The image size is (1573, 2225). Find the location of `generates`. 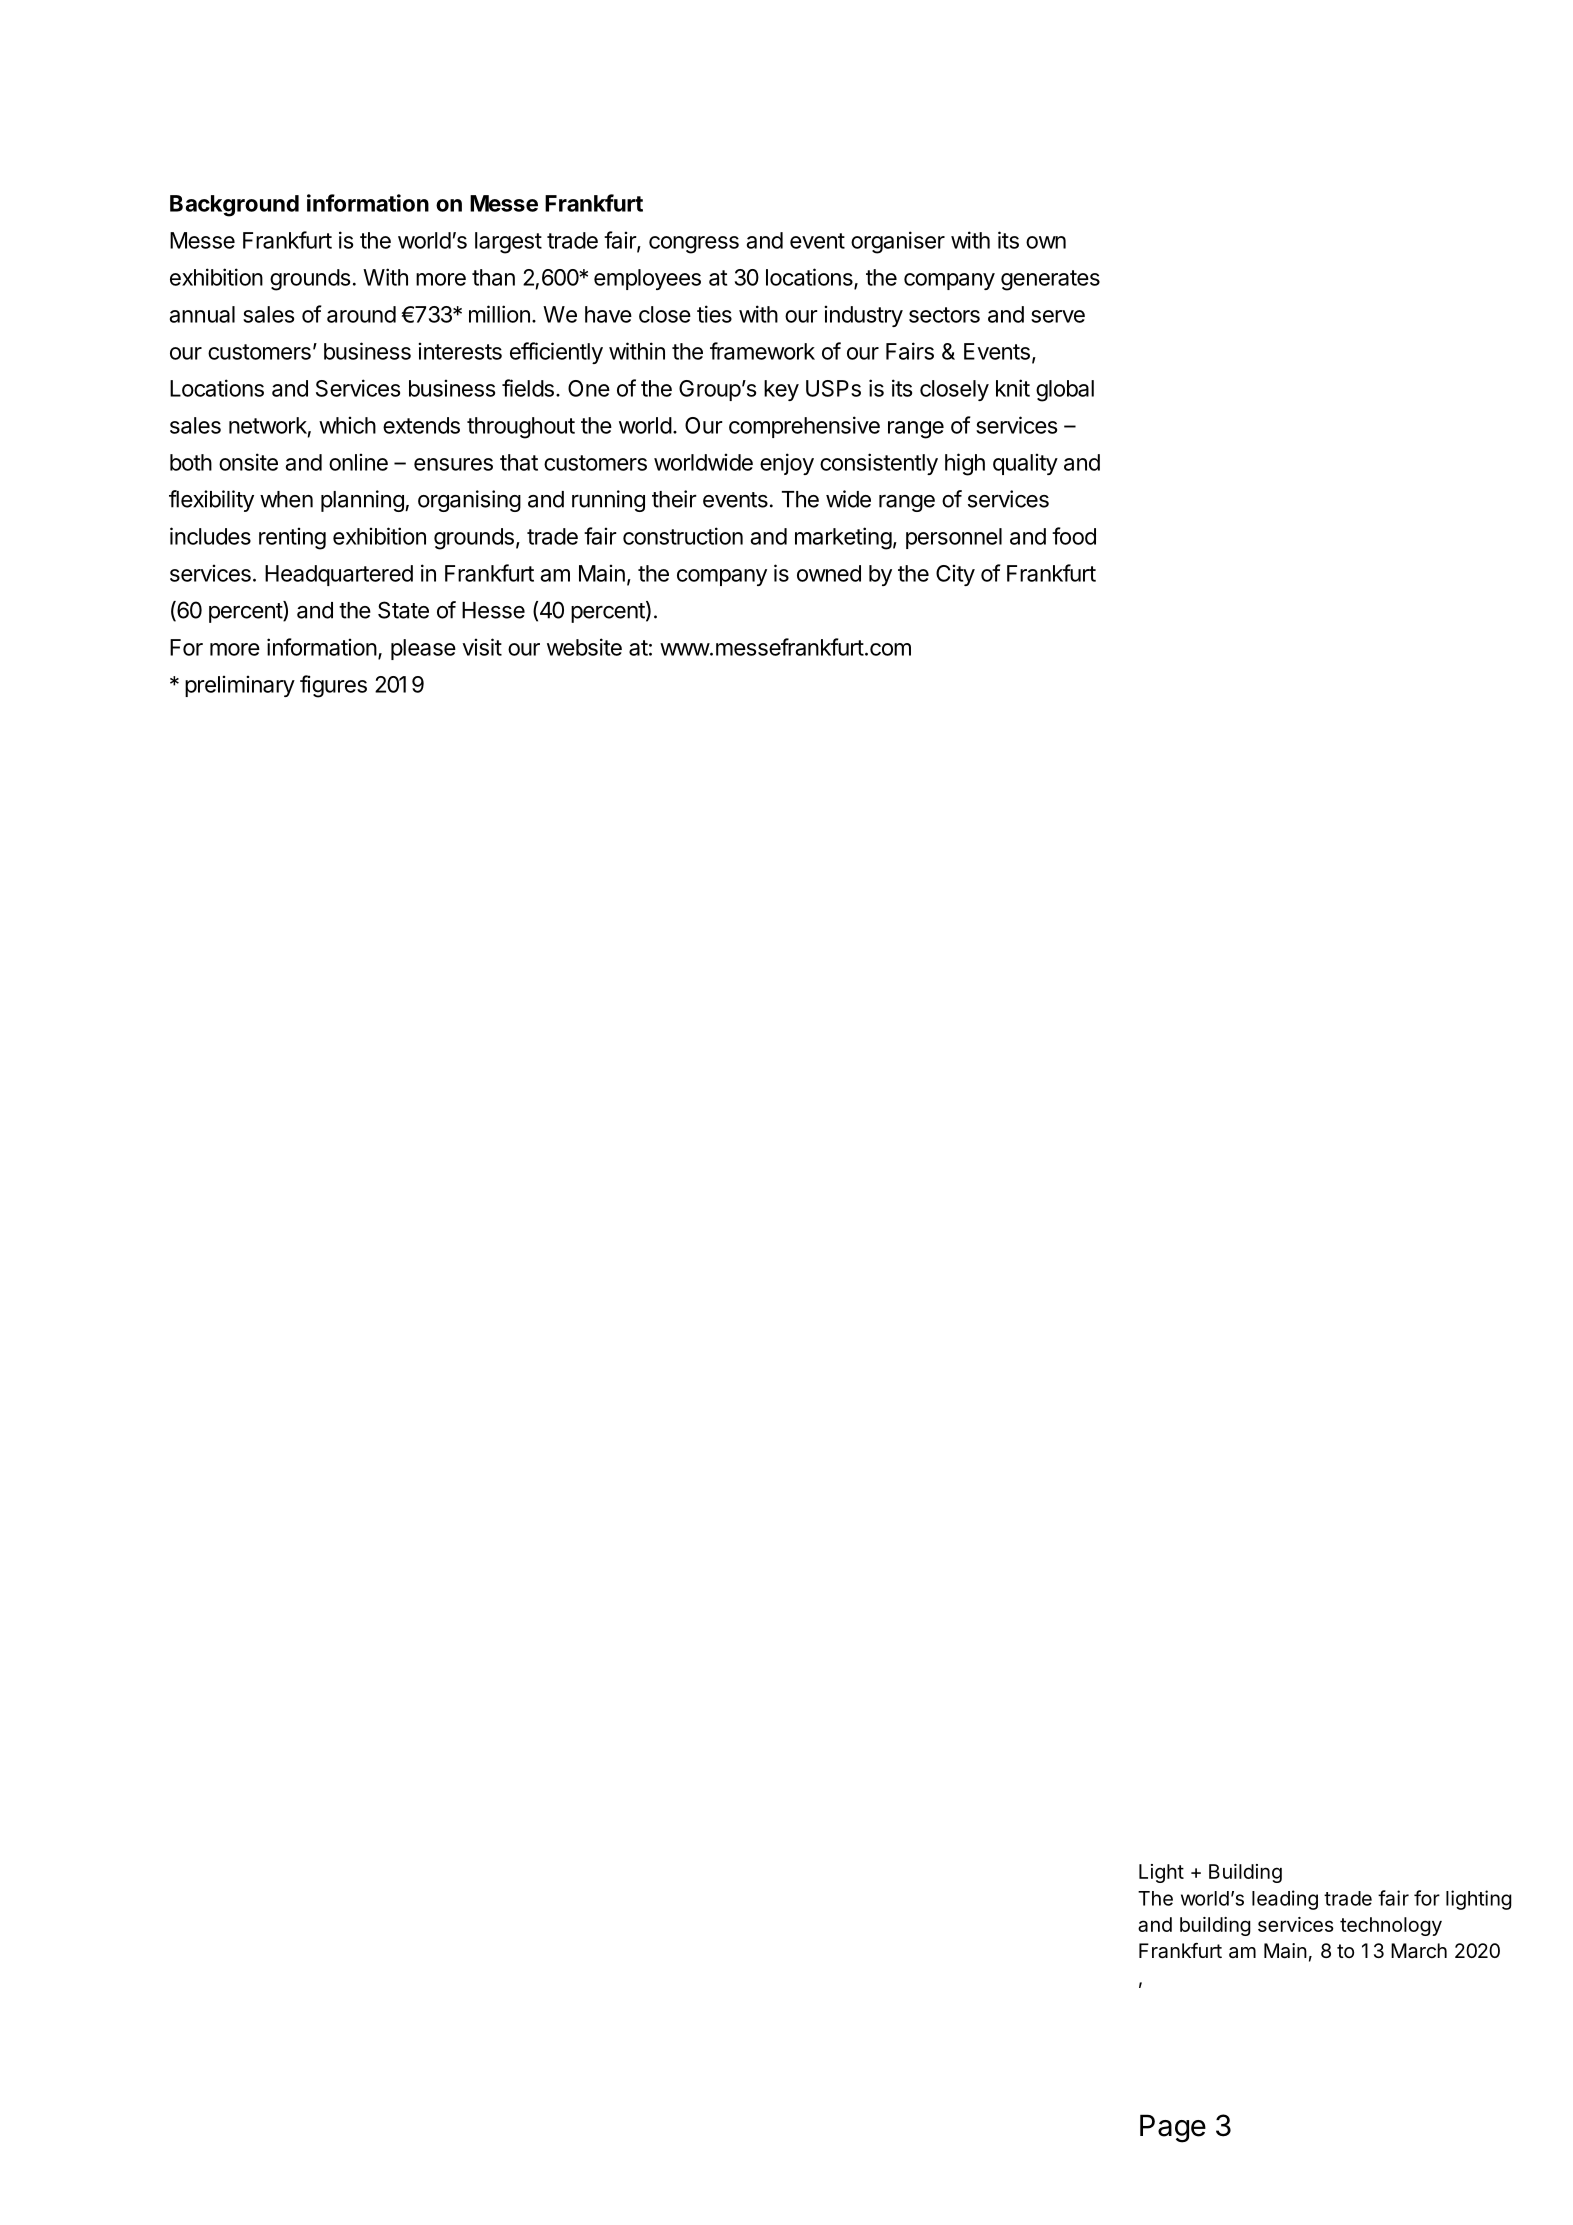

generates is located at coordinates (1050, 280).
